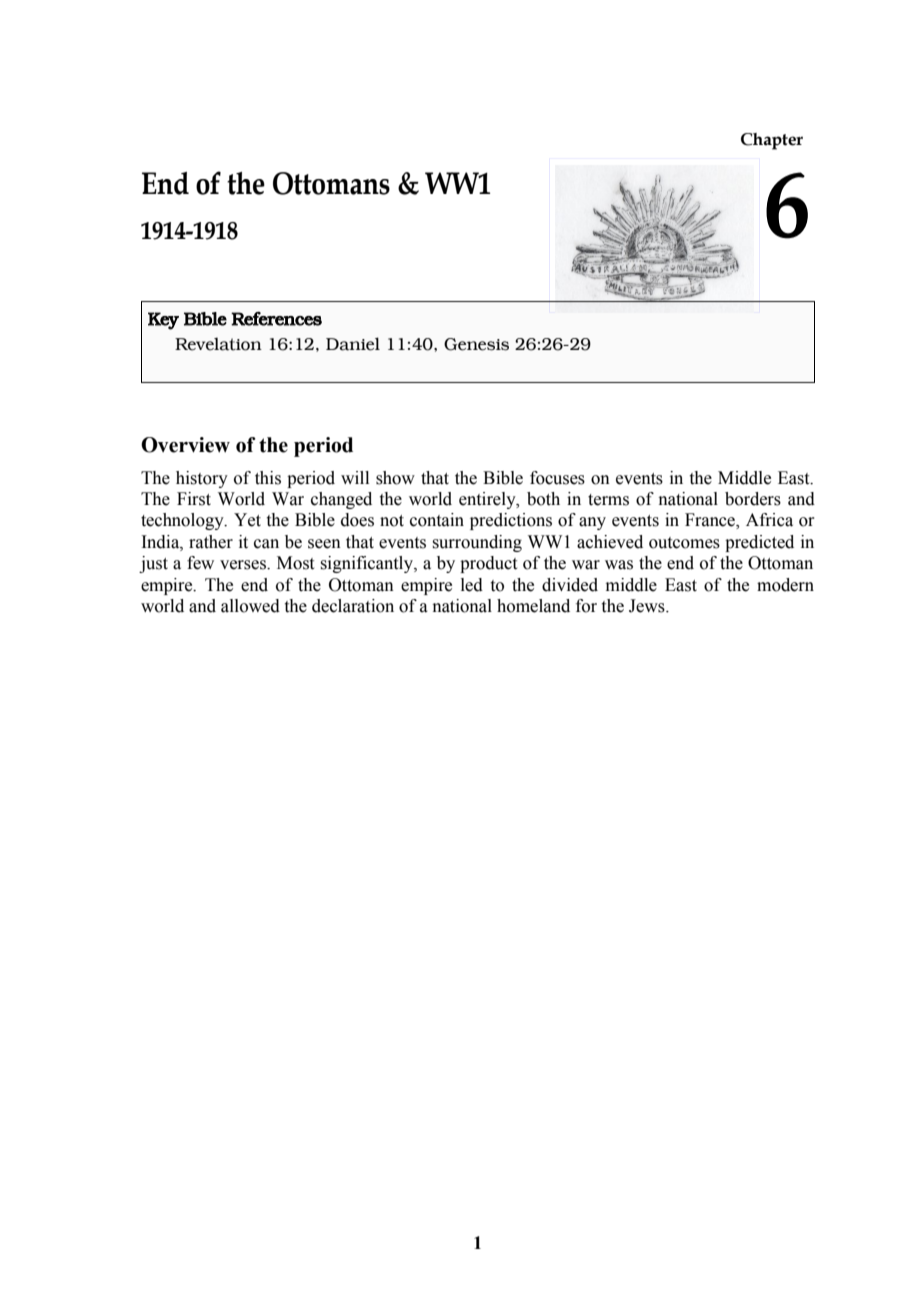 The width and height of the document is (924, 1308). I want to click on Revelation, so click(218, 344).
